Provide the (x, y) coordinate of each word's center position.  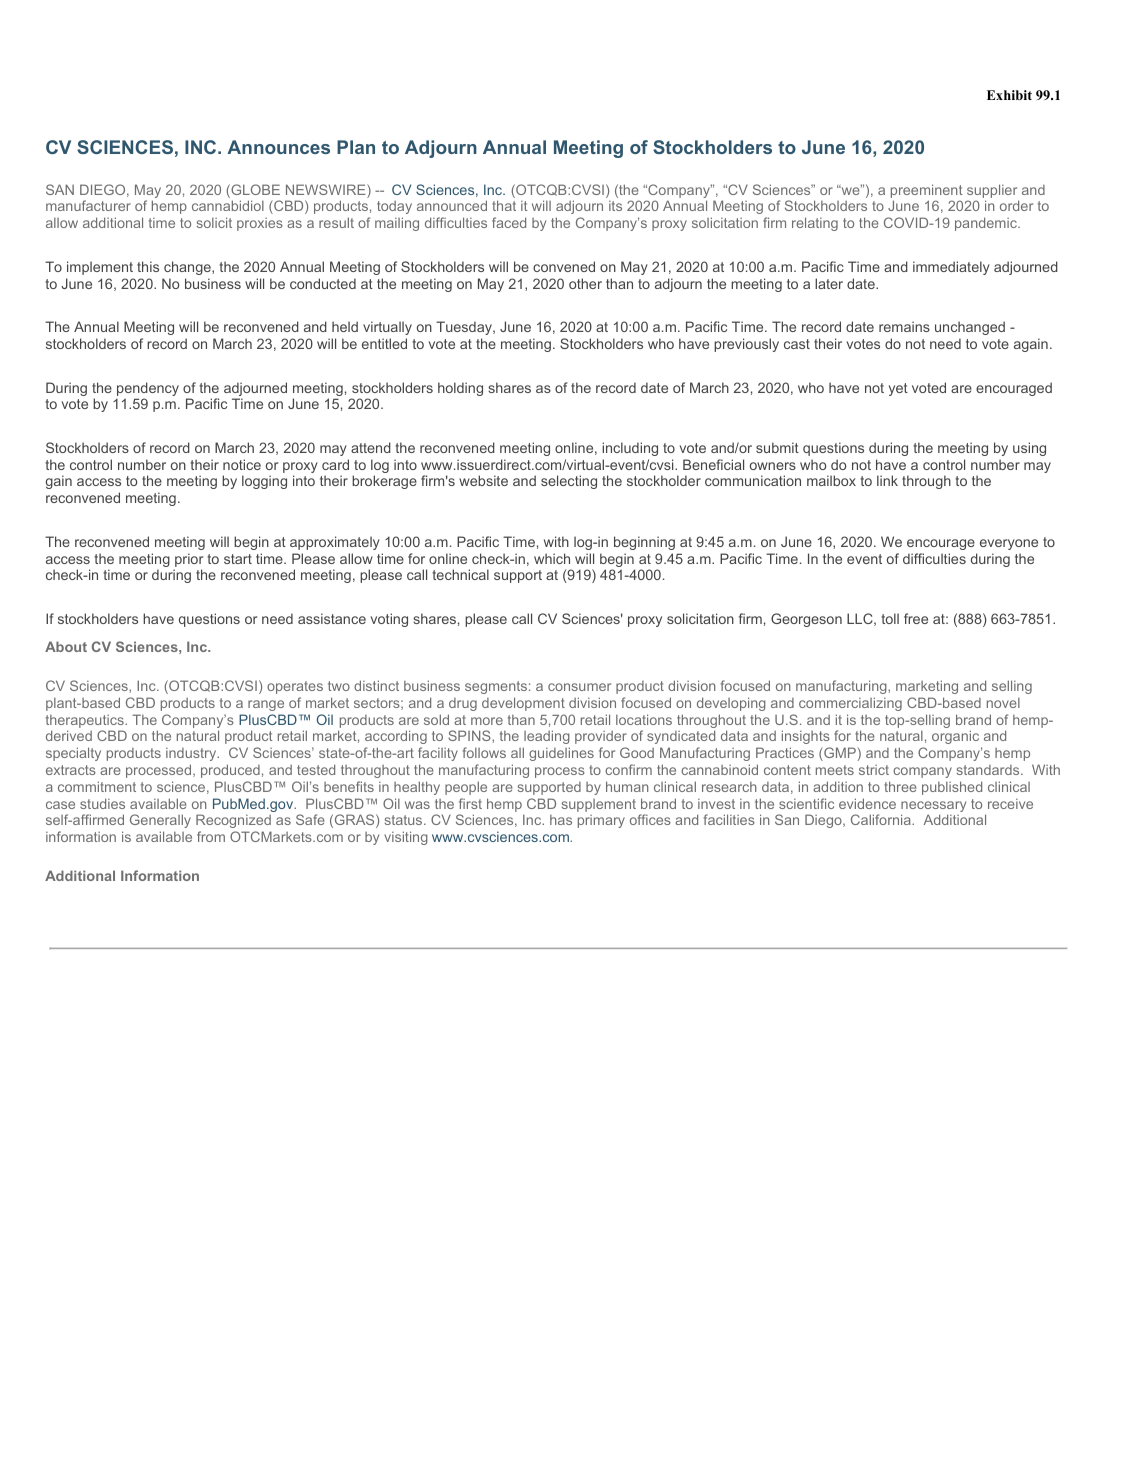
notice (242, 464)
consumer (579, 687)
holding (460, 389)
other (585, 283)
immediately (951, 268)
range (266, 705)
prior (189, 560)
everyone (1009, 544)
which (552, 558)
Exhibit (1009, 95)
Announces (278, 147)
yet (898, 389)
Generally (160, 821)
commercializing (850, 704)
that (504, 205)
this (148, 266)
